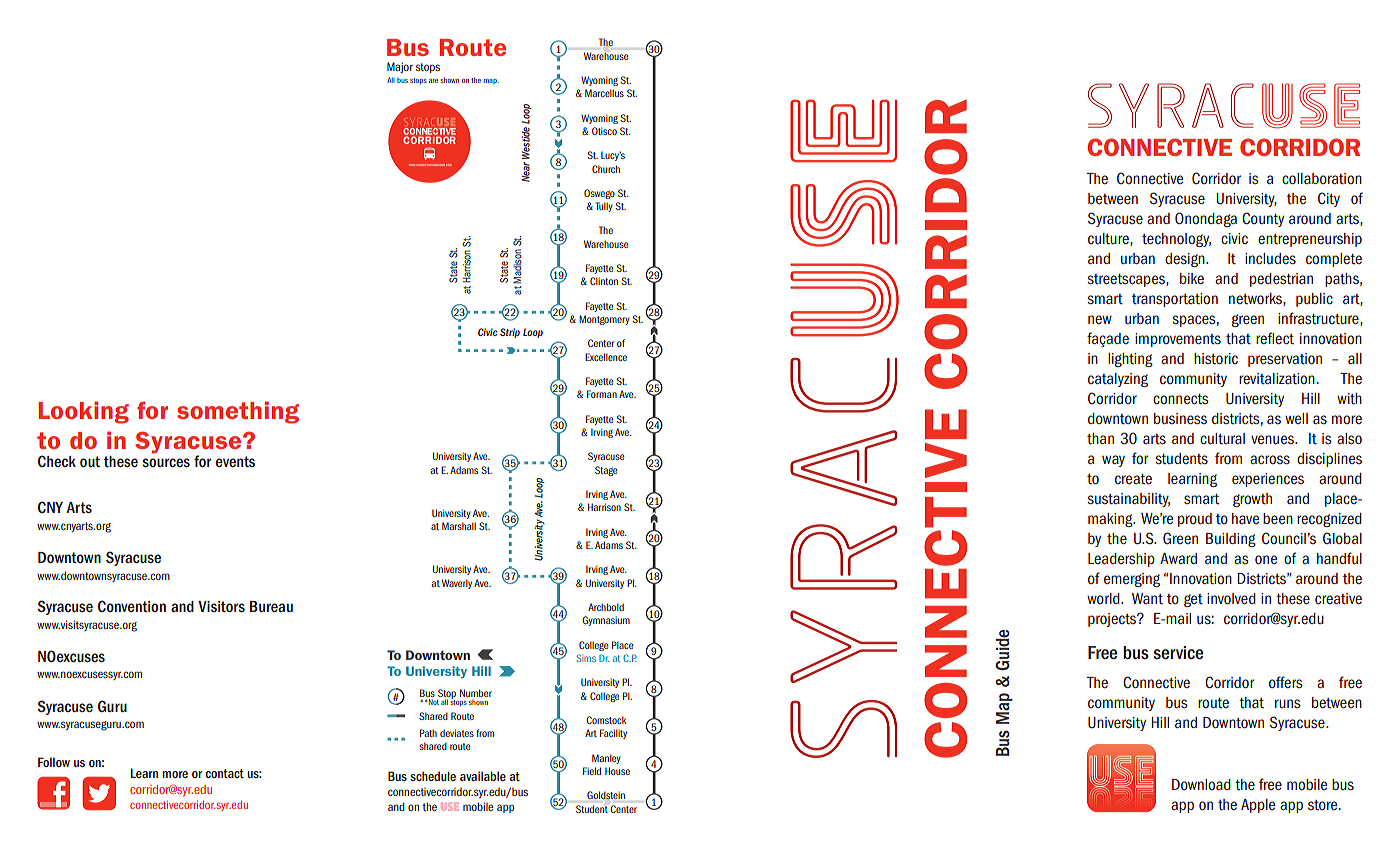  Describe the element at coordinates (1222, 439) in the screenshot. I see `cultural` at that location.
